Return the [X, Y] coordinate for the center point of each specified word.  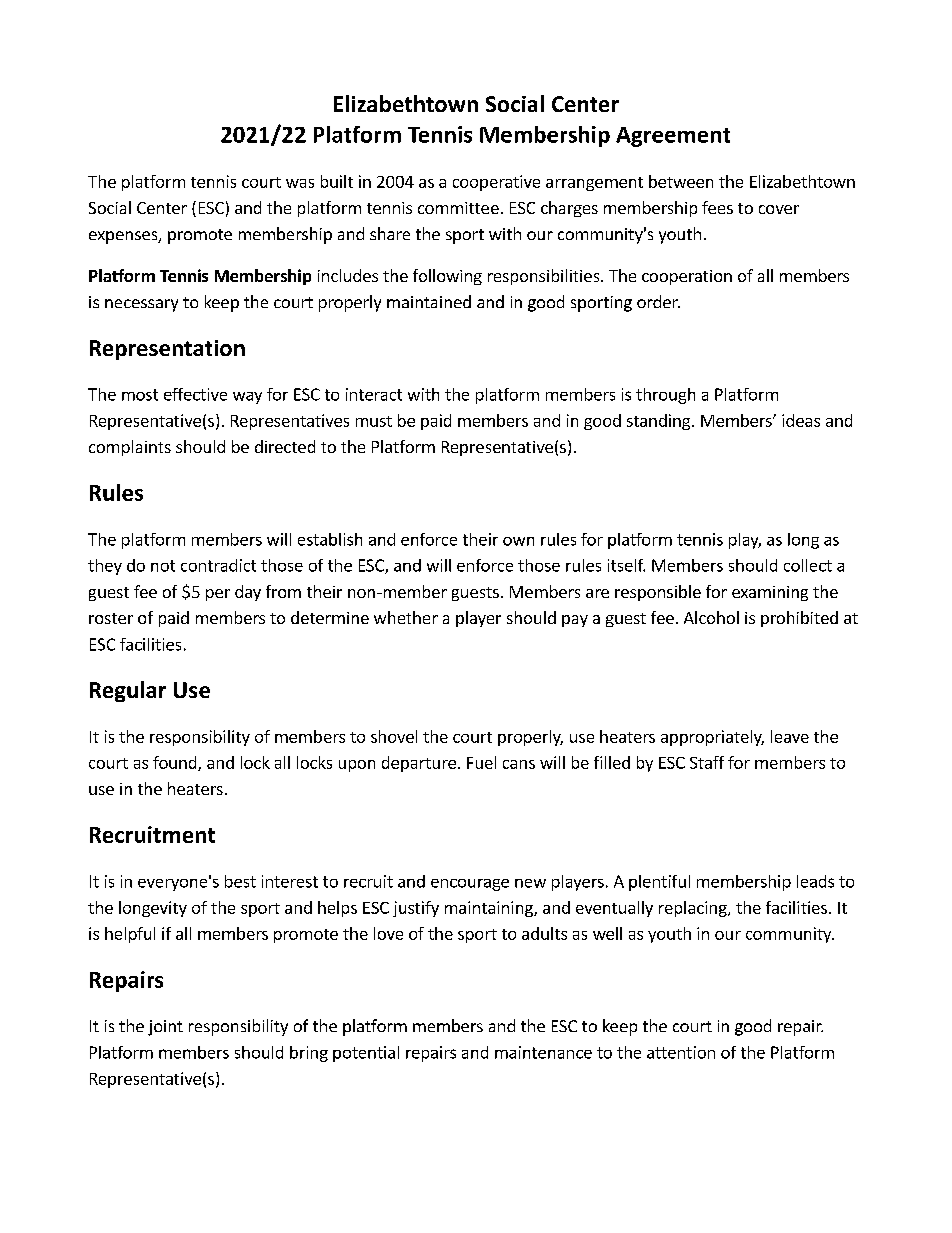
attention [681, 1052]
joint [165, 1028]
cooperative [496, 183]
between [681, 181]
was [300, 183]
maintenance [543, 1052]
